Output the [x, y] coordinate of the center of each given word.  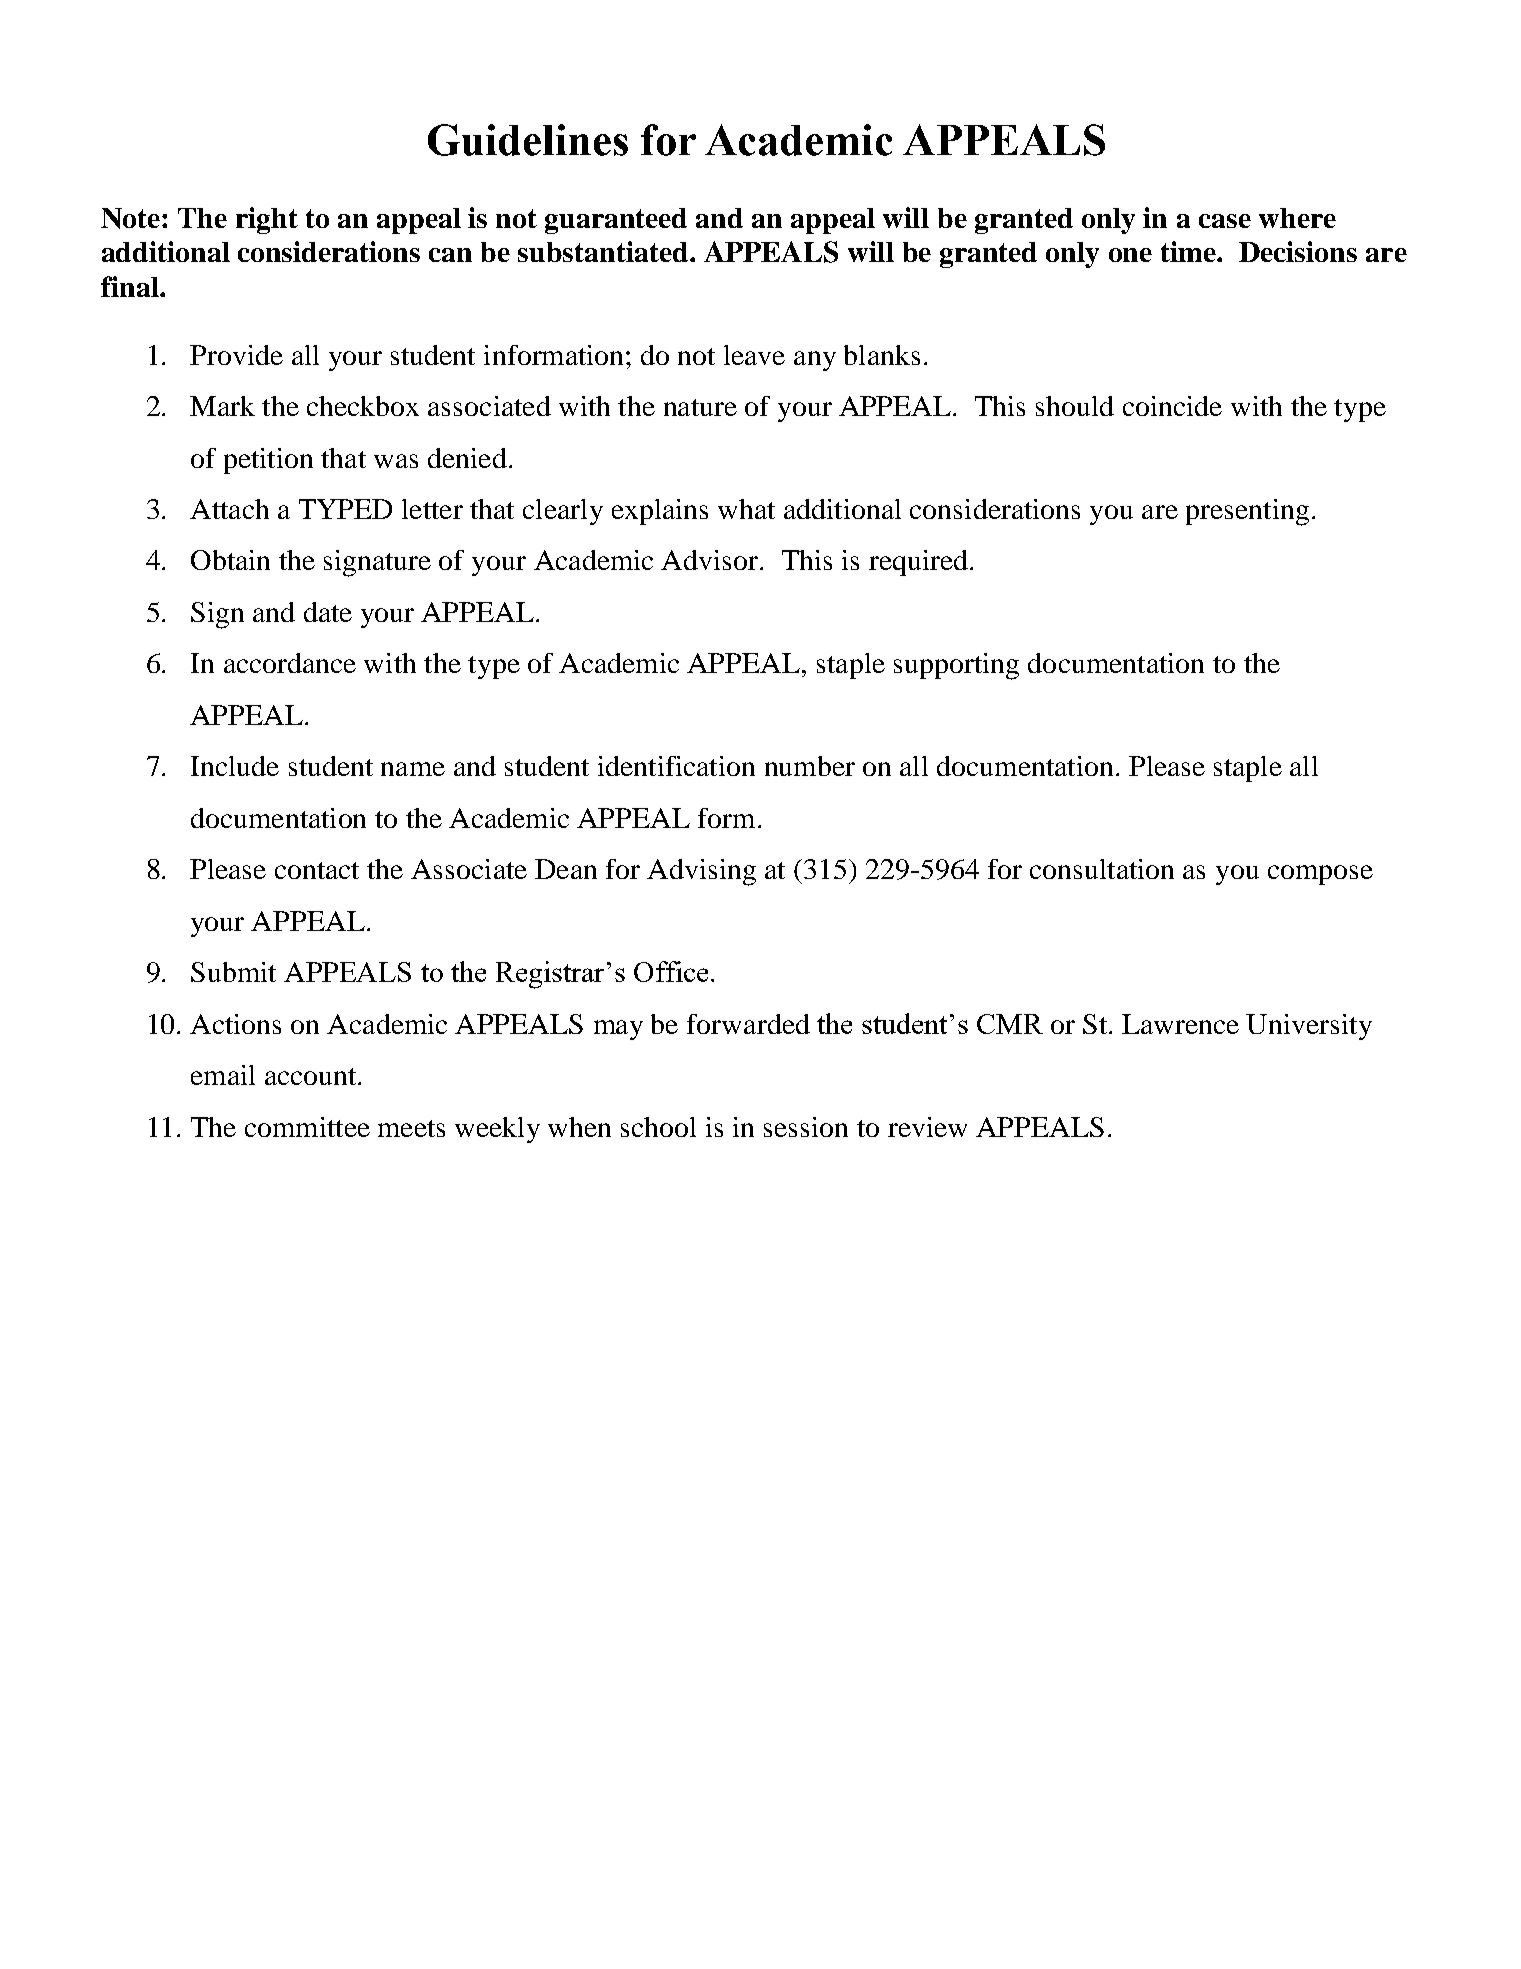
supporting [956, 666]
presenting [1247, 512]
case [1225, 221]
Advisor [711, 560]
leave [754, 355]
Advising [701, 872]
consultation [1102, 869]
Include [235, 766]
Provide [236, 355]
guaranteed [616, 221]
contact [317, 870]
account [312, 1076]
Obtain [230, 560]
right [267, 220]
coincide [1172, 406]
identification [676, 766]
